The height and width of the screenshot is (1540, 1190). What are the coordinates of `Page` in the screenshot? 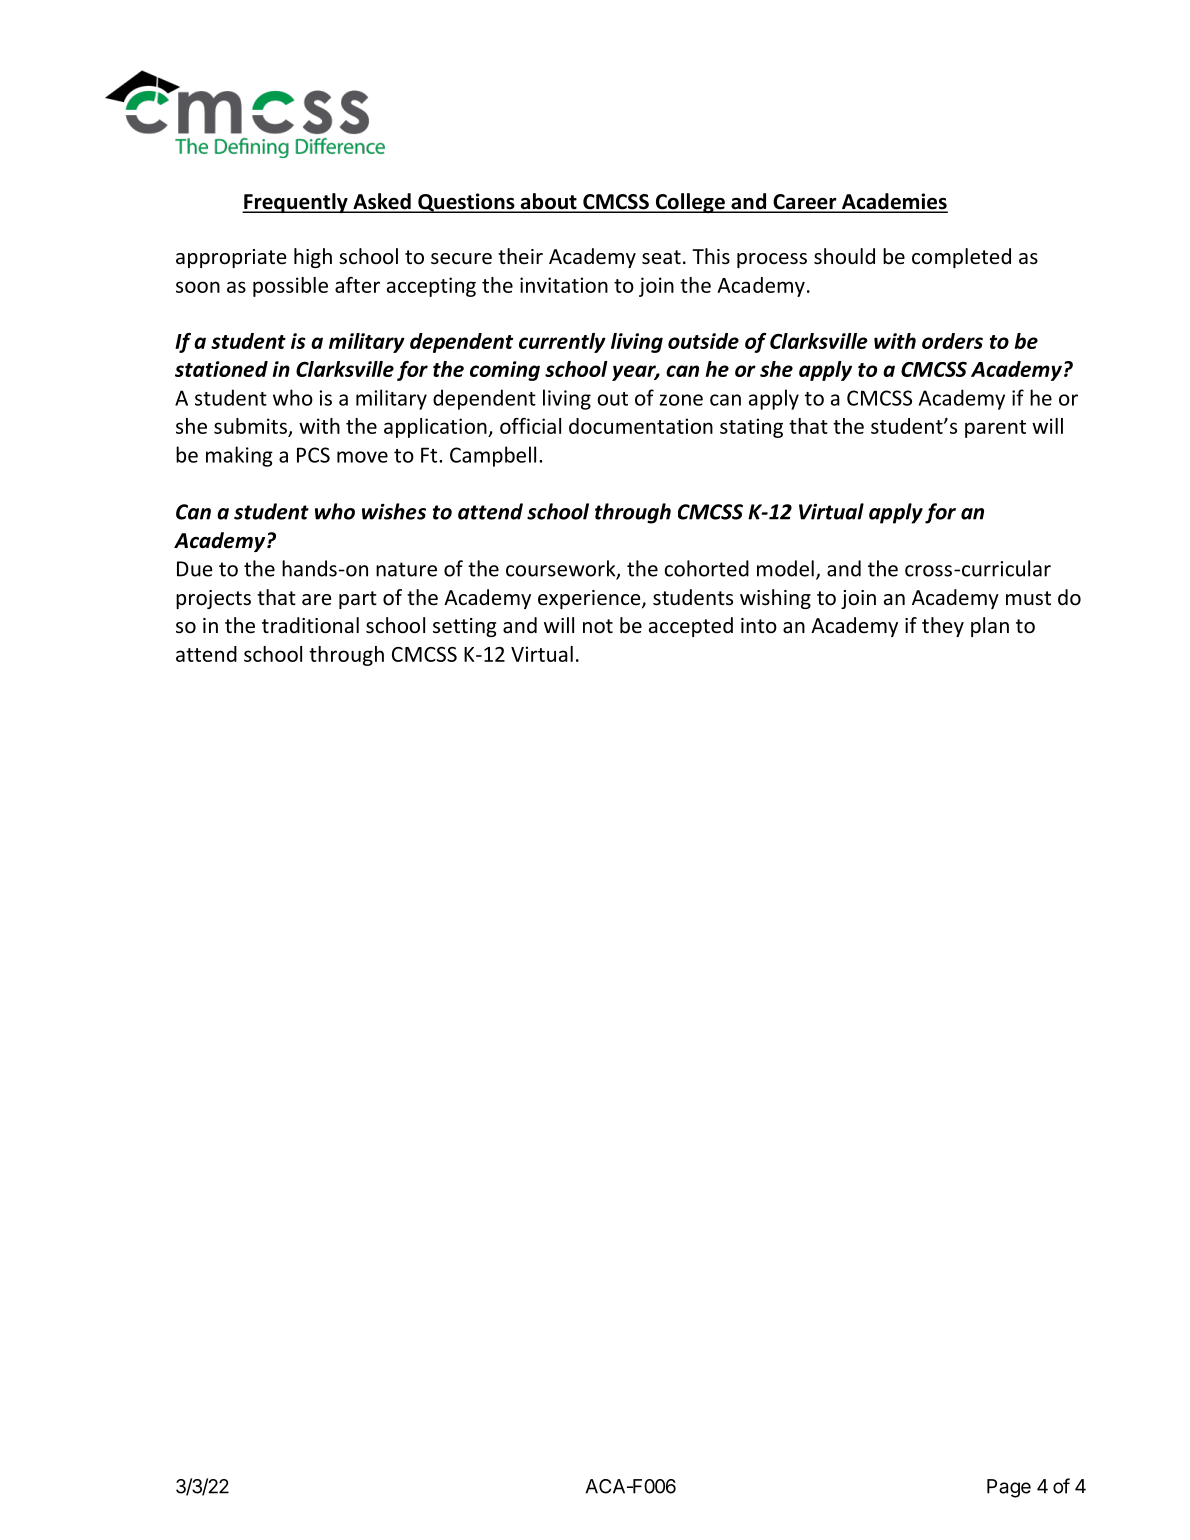 It's located at (1009, 1488).
